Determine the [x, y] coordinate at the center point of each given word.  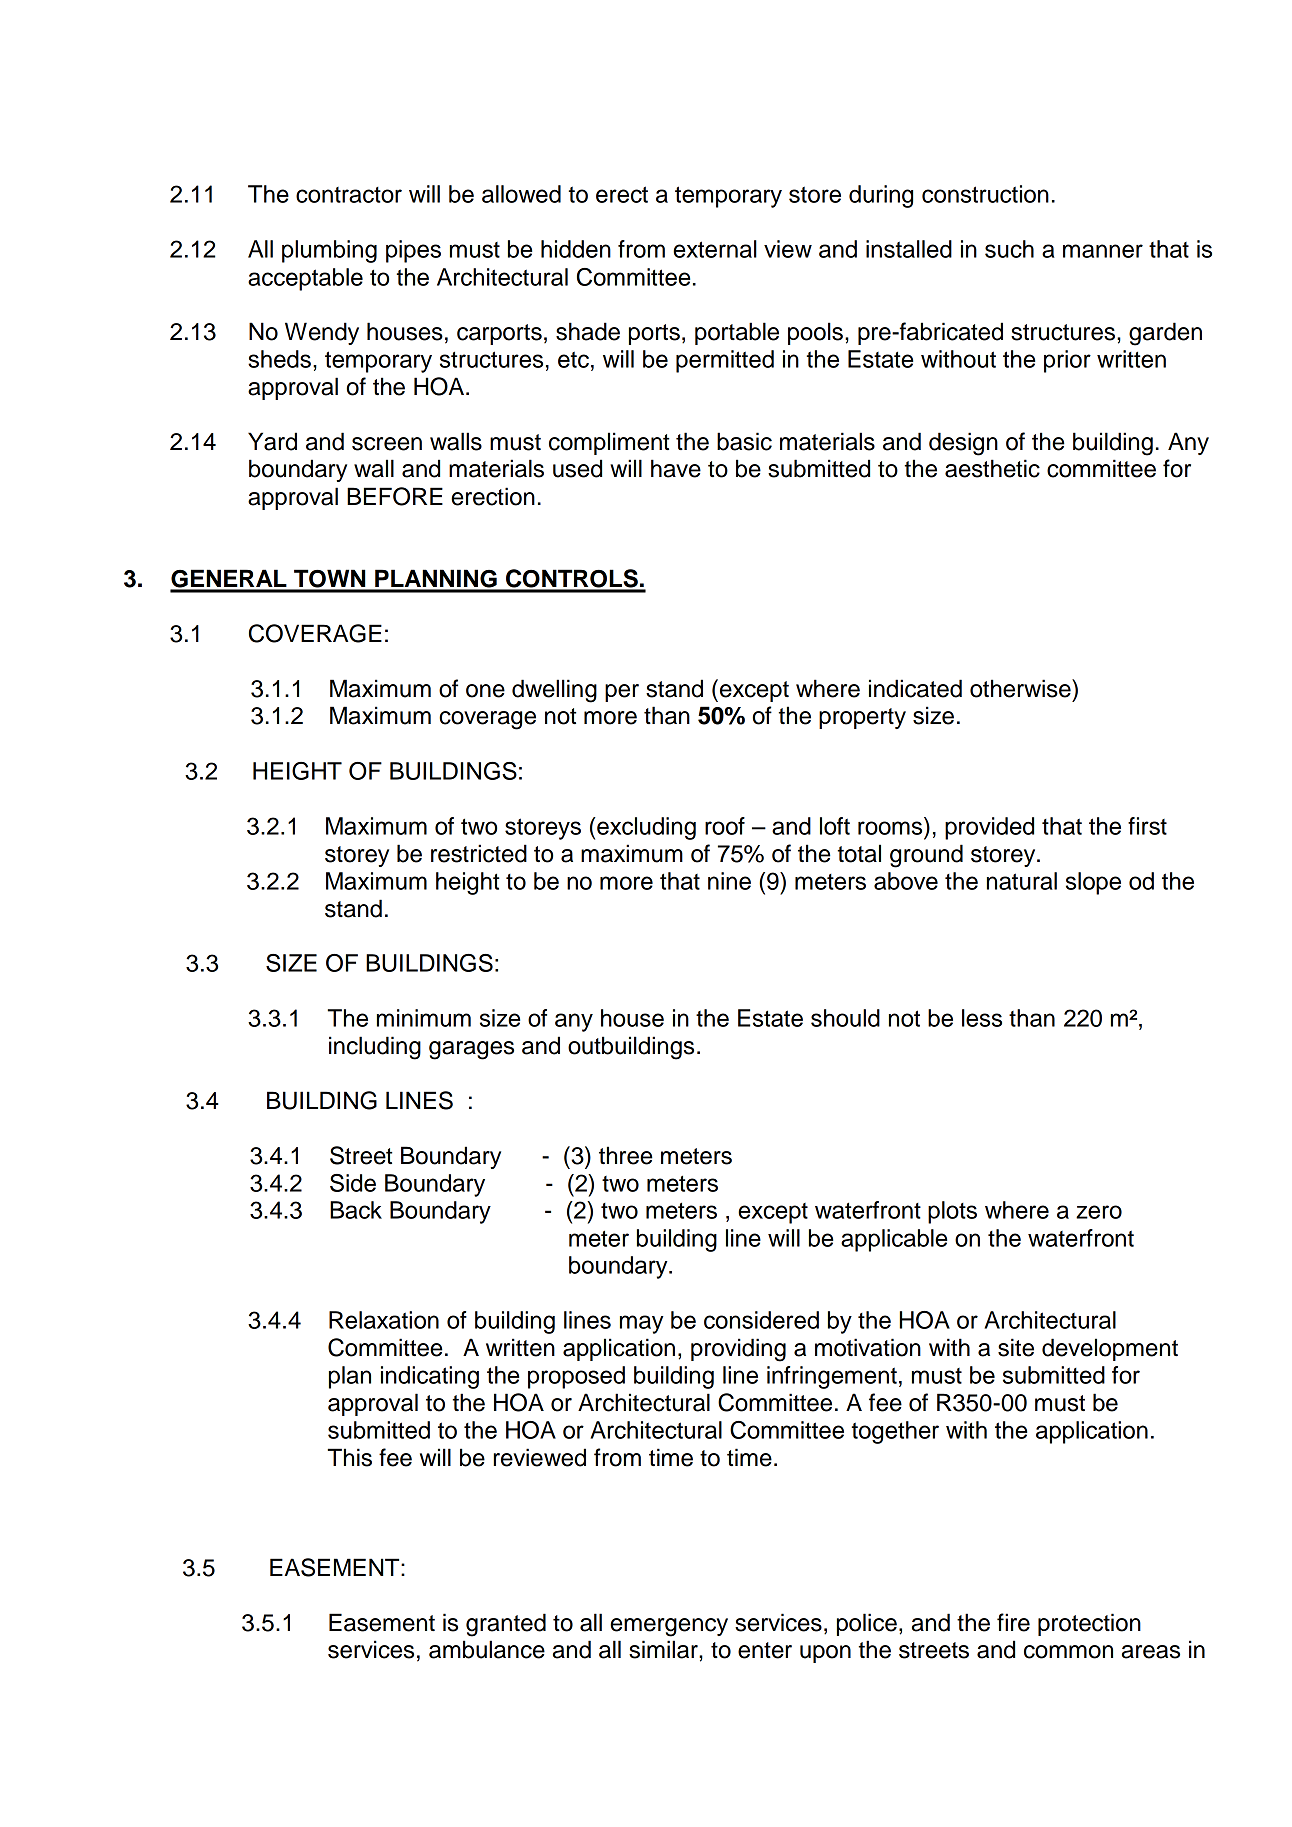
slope [1093, 883]
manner [1103, 251]
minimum [424, 1018]
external [715, 249]
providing [738, 1350]
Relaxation [384, 1320]
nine [729, 881]
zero [1099, 1212]
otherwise [1021, 688]
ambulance [487, 1649]
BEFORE [395, 496]
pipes [413, 251]
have [676, 468]
